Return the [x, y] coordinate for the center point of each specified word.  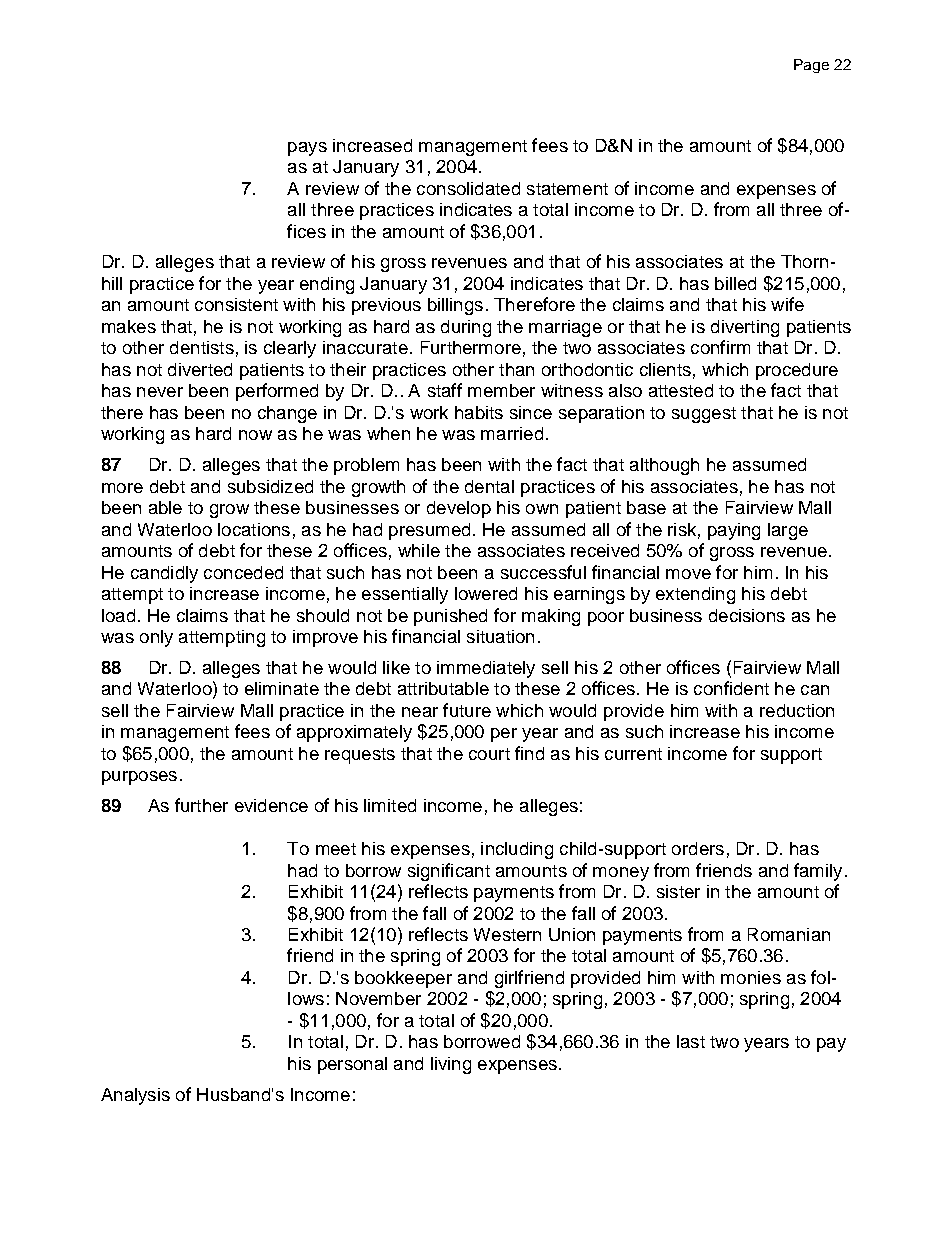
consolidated [468, 188]
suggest [704, 415]
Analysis [135, 1096]
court [489, 754]
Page [811, 66]
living [451, 1065]
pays [307, 149]
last [691, 1041]
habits [479, 412]
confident [731, 688]
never [160, 392]
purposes [139, 778]
